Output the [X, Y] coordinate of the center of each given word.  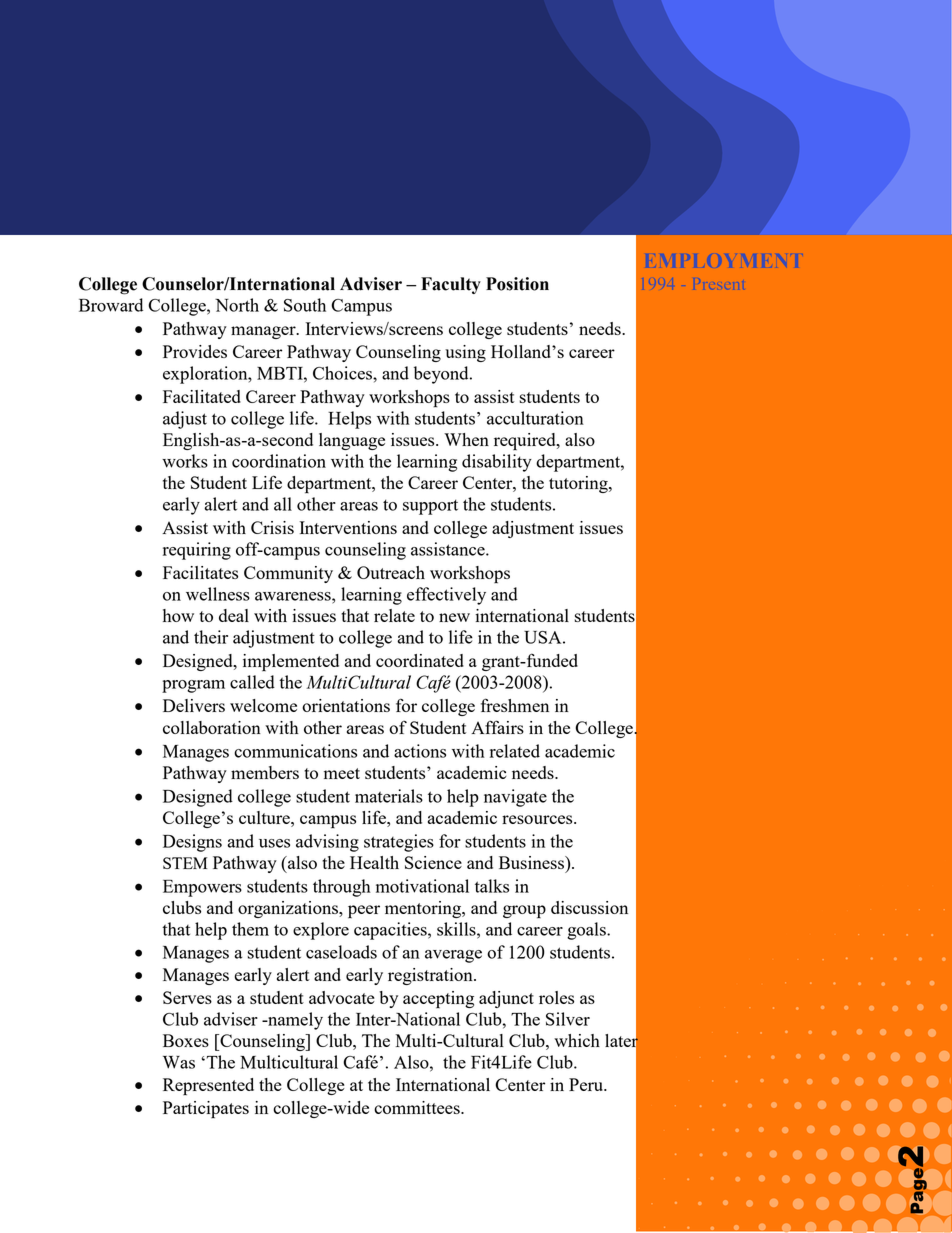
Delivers [194, 705]
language [352, 441]
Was [179, 1062]
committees [418, 1107]
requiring [197, 551]
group [524, 912]
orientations [346, 705]
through [342, 888]
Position [517, 284]
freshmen [515, 705]
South [305, 305]
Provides [195, 351]
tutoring [579, 484]
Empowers [202, 888]
